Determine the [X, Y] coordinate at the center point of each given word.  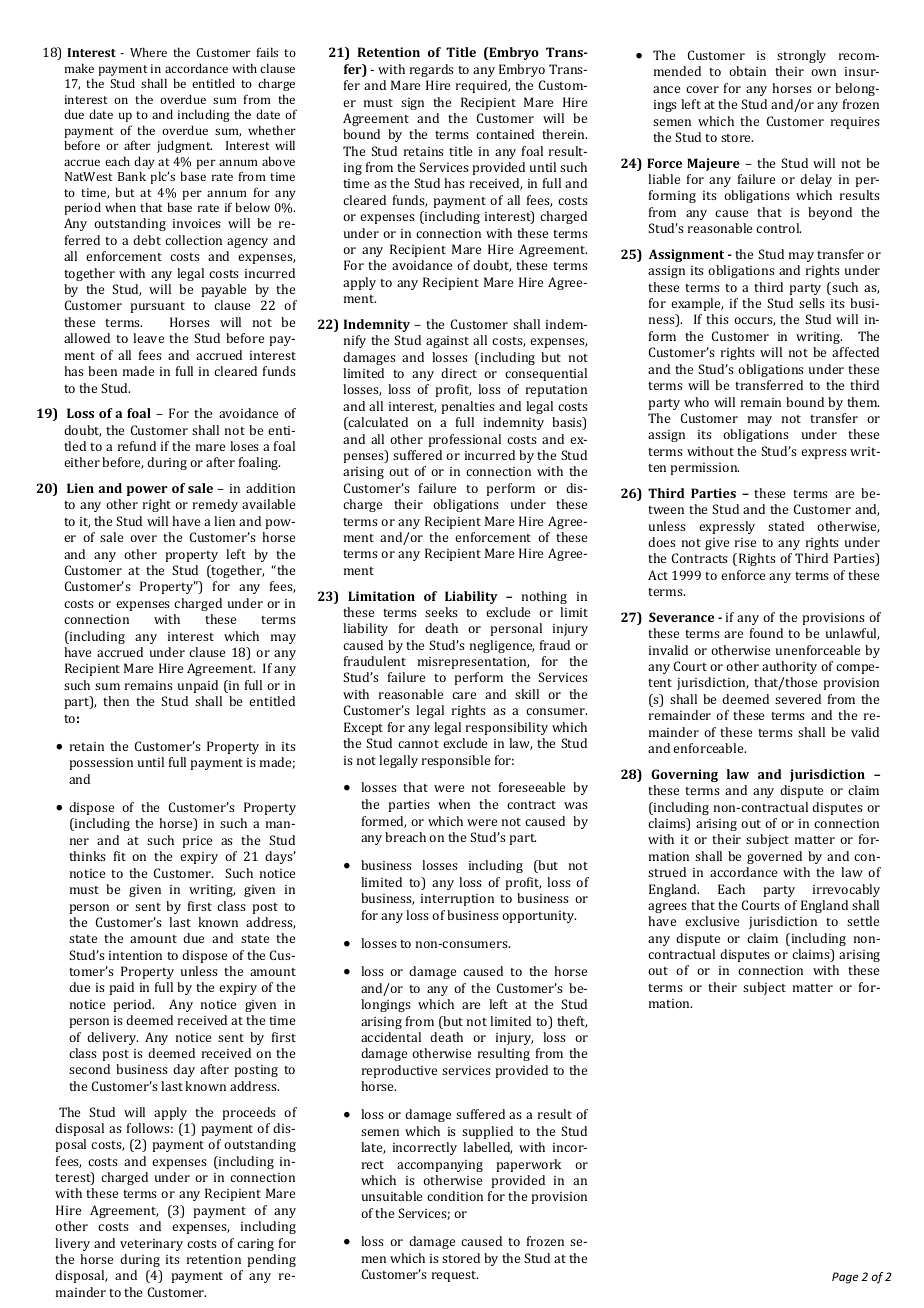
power [147, 491]
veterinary [151, 1245]
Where [148, 52]
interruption [457, 900]
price [197, 842]
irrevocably [846, 890]
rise [745, 542]
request [455, 1276]
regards [432, 70]
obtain [747, 71]
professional [464, 440]
